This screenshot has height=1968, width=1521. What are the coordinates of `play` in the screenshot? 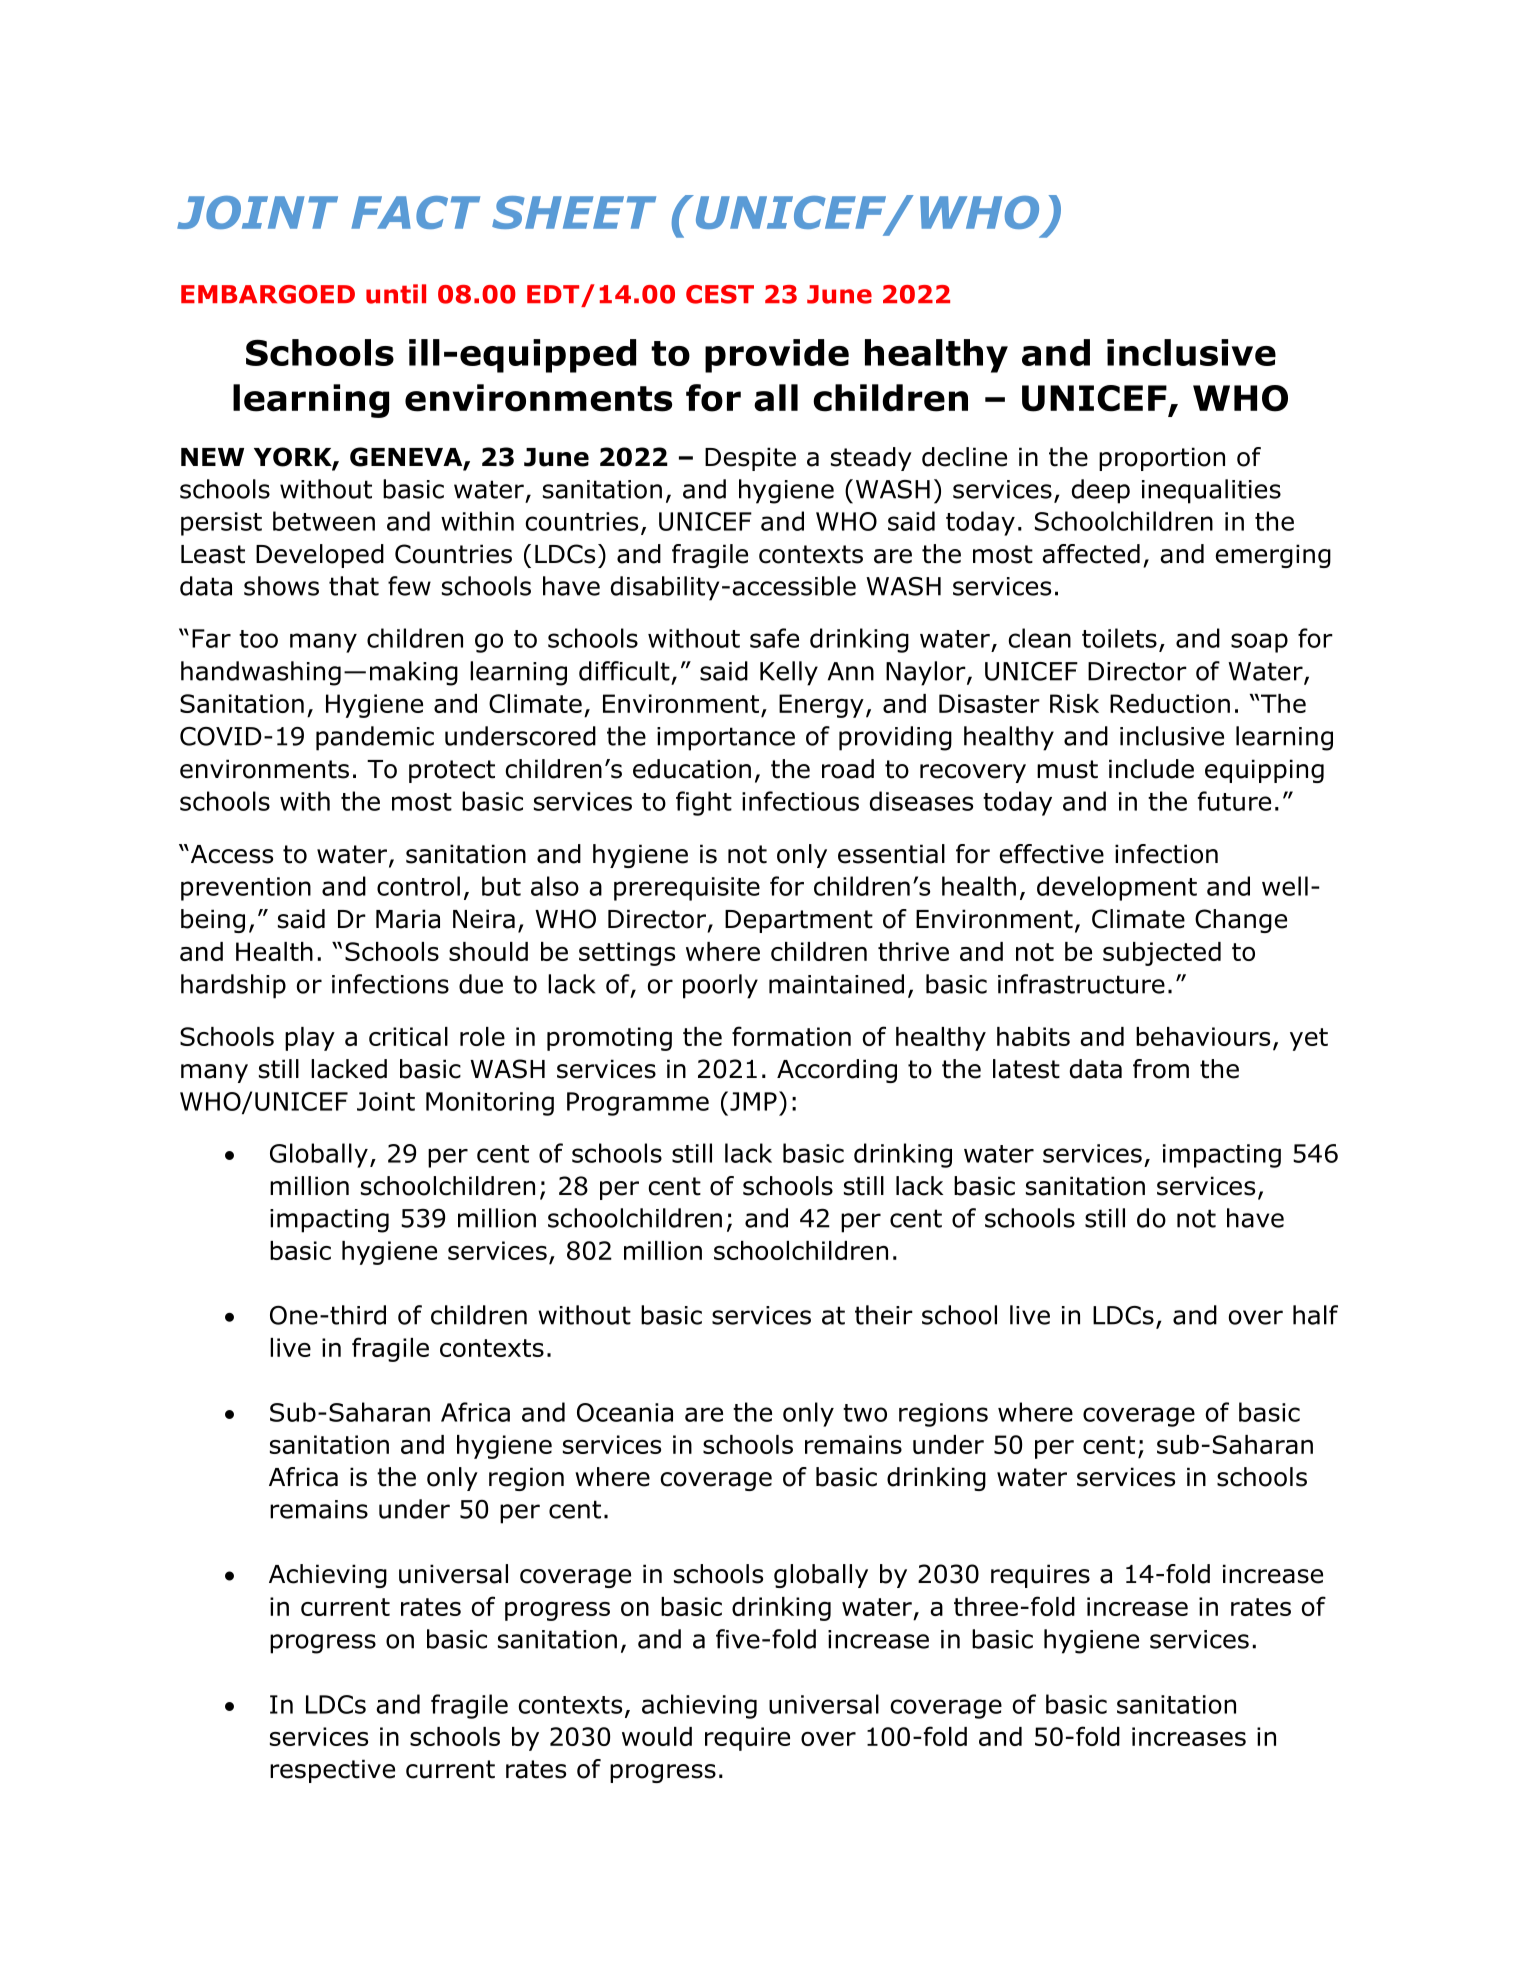 It's located at (310, 1039).
